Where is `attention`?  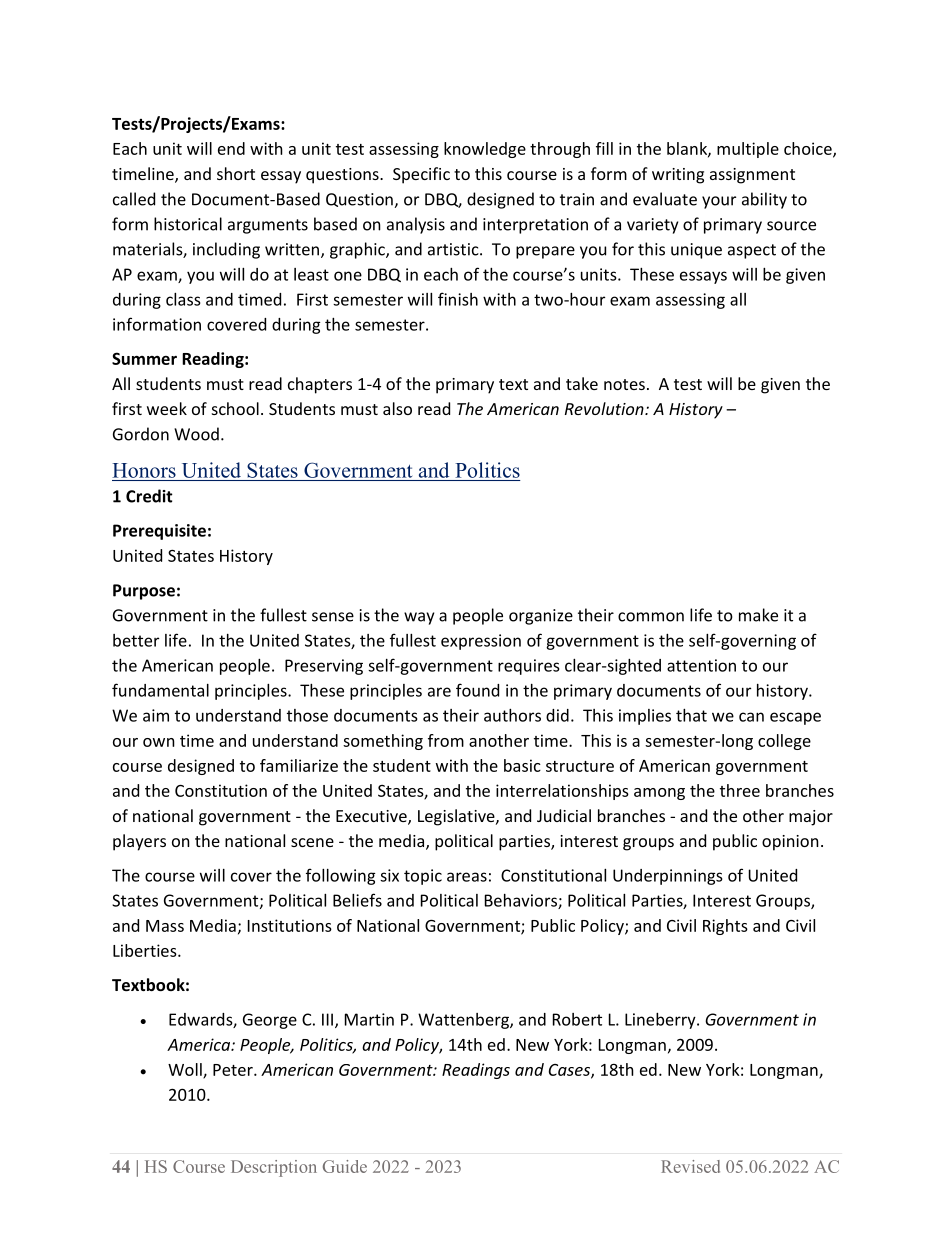
attention is located at coordinates (701, 665).
